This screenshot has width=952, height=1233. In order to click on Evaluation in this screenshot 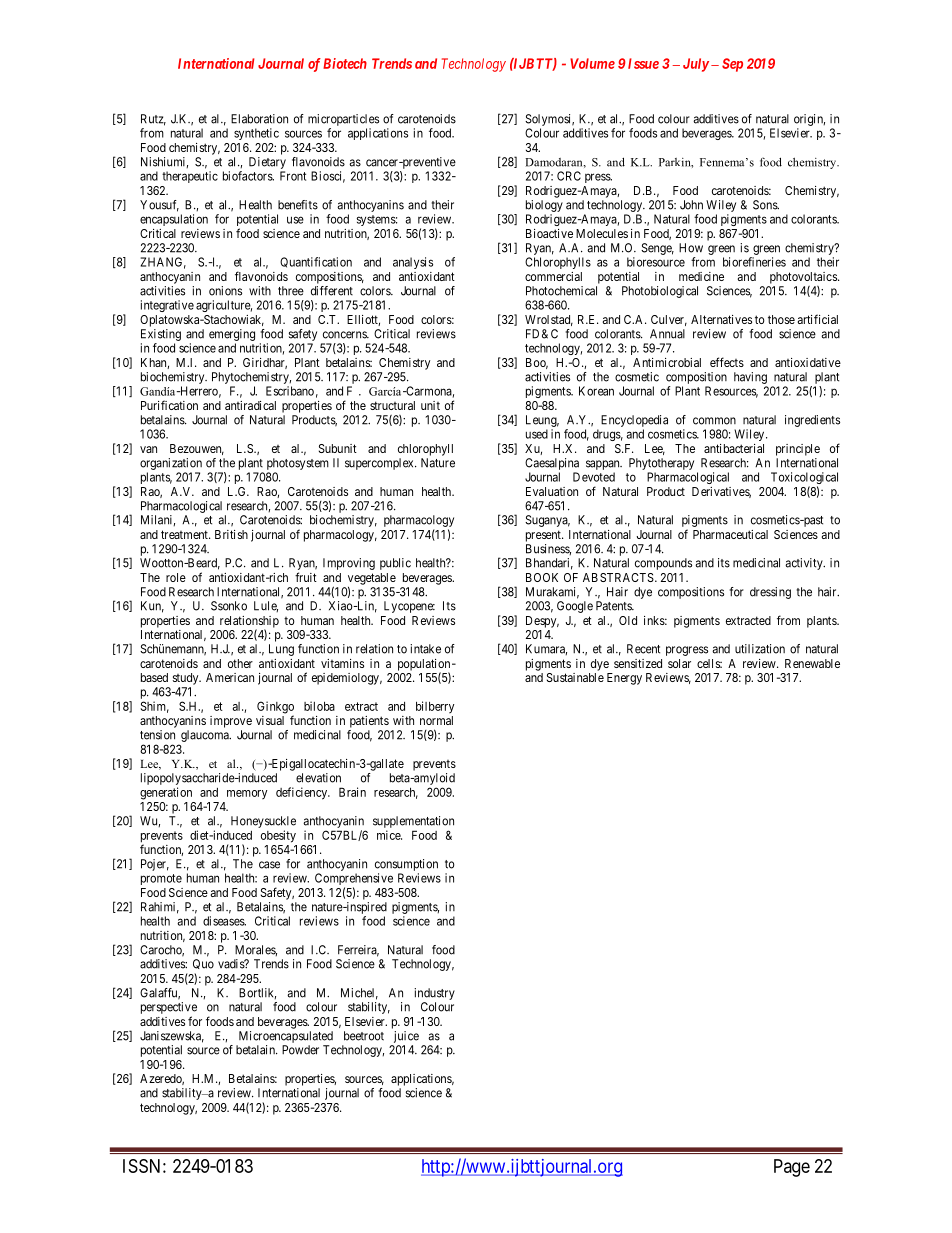, I will do `click(552, 491)`.
